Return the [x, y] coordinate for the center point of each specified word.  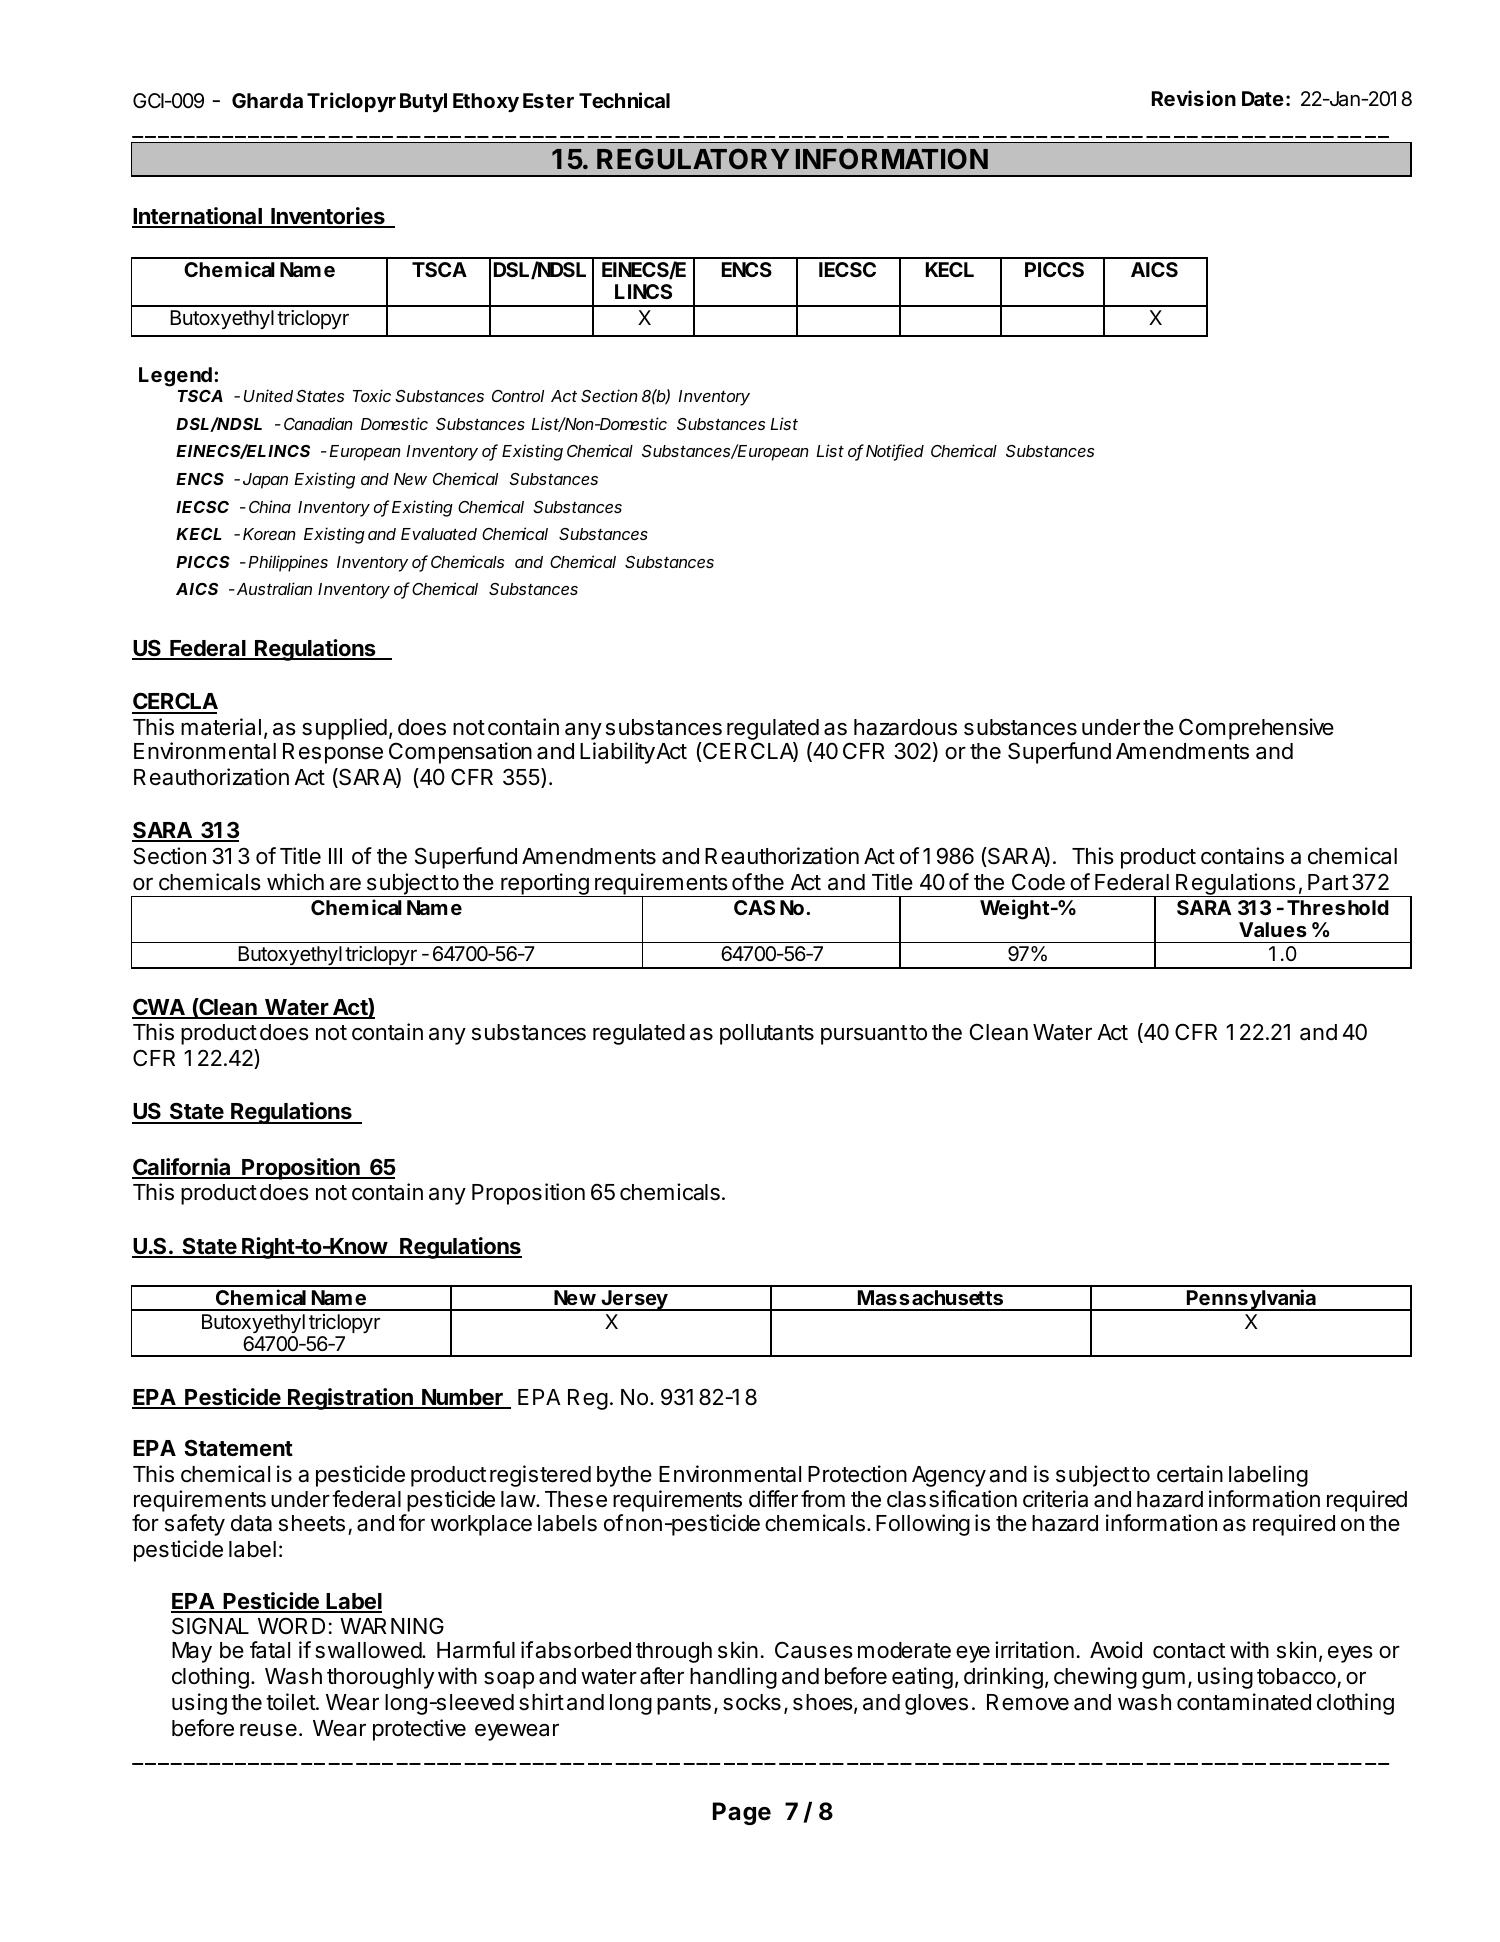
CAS [754, 907]
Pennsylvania [1251, 1300]
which [295, 882]
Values [1273, 929]
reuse [268, 1730]
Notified [895, 452]
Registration [350, 1399]
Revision [1194, 98]
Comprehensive [1256, 729]
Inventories [328, 217]
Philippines [288, 563]
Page [742, 1813]
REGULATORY [693, 159]
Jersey [634, 1300]
